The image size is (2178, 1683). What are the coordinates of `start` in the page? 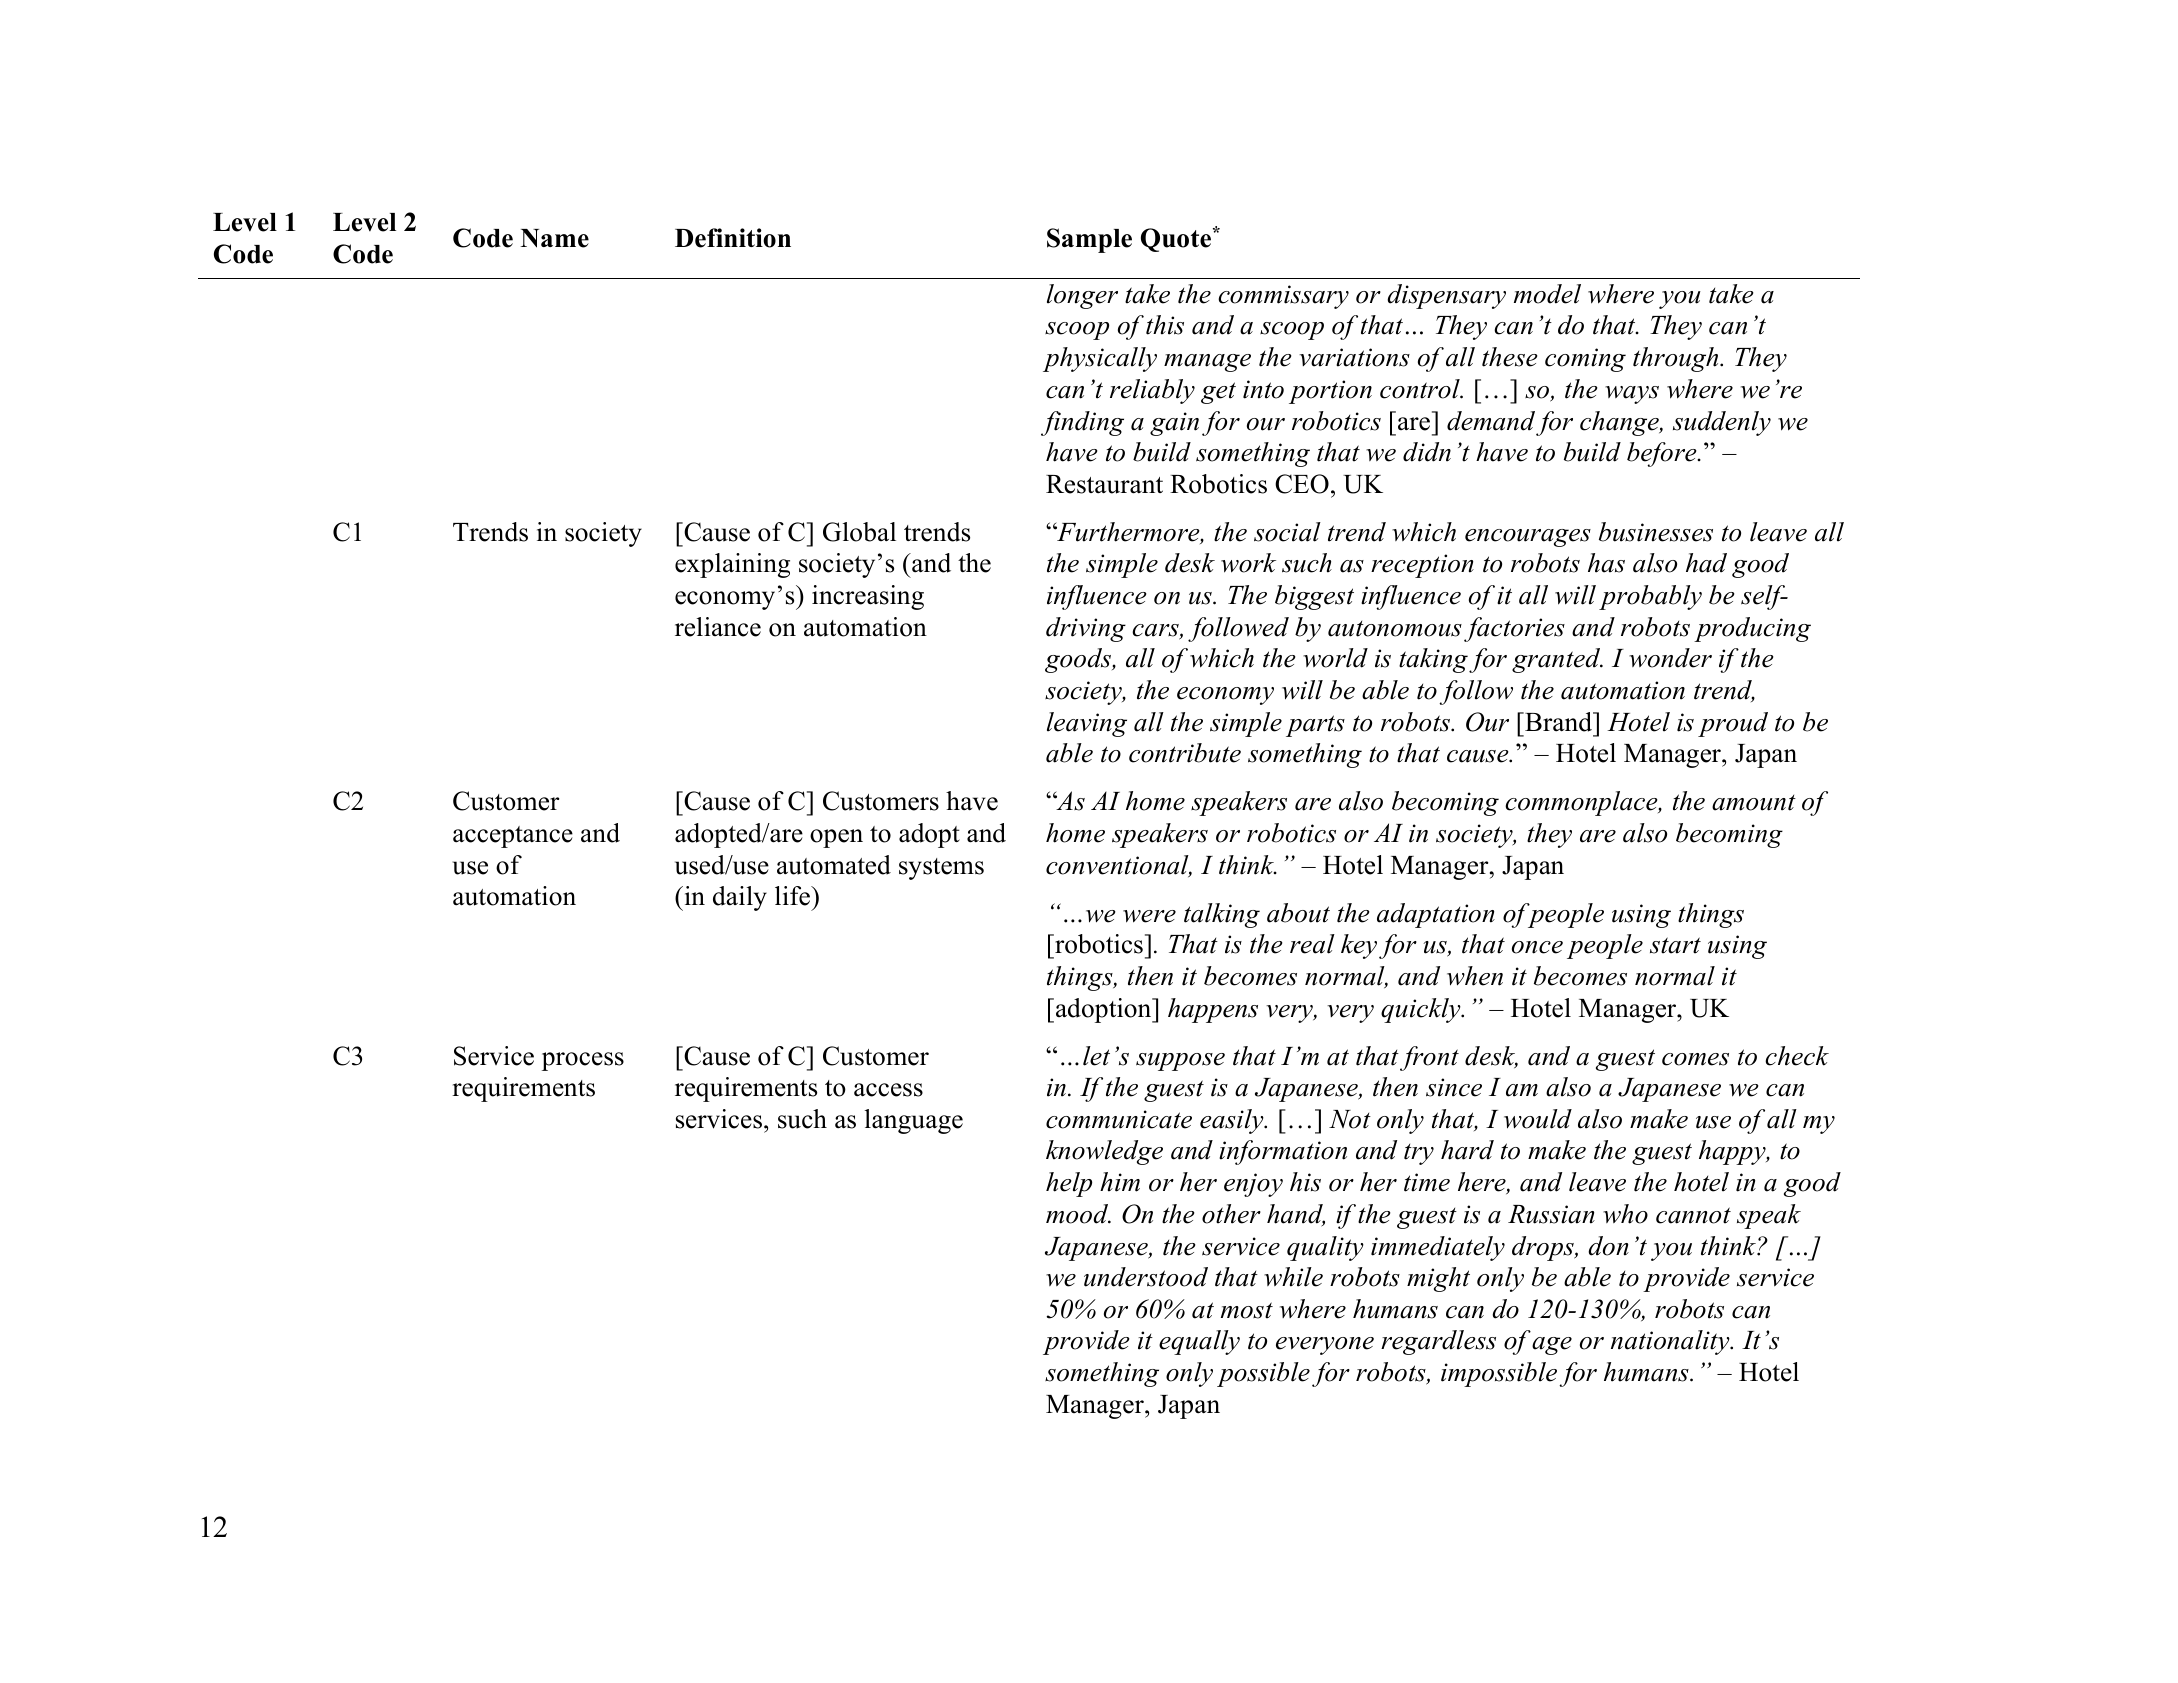 It's located at (1675, 945).
